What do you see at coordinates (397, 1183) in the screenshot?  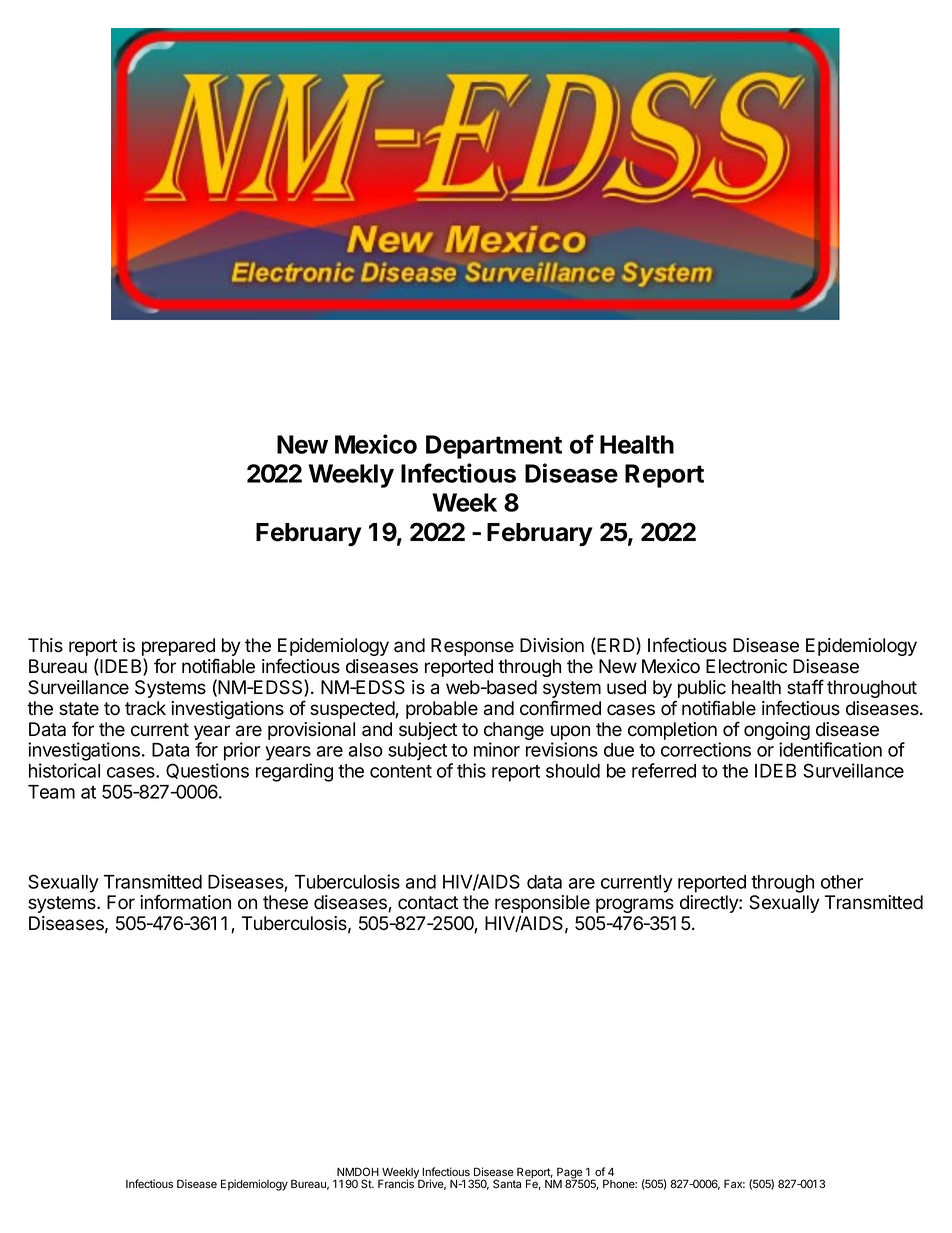 I see `Francis` at bounding box center [397, 1183].
